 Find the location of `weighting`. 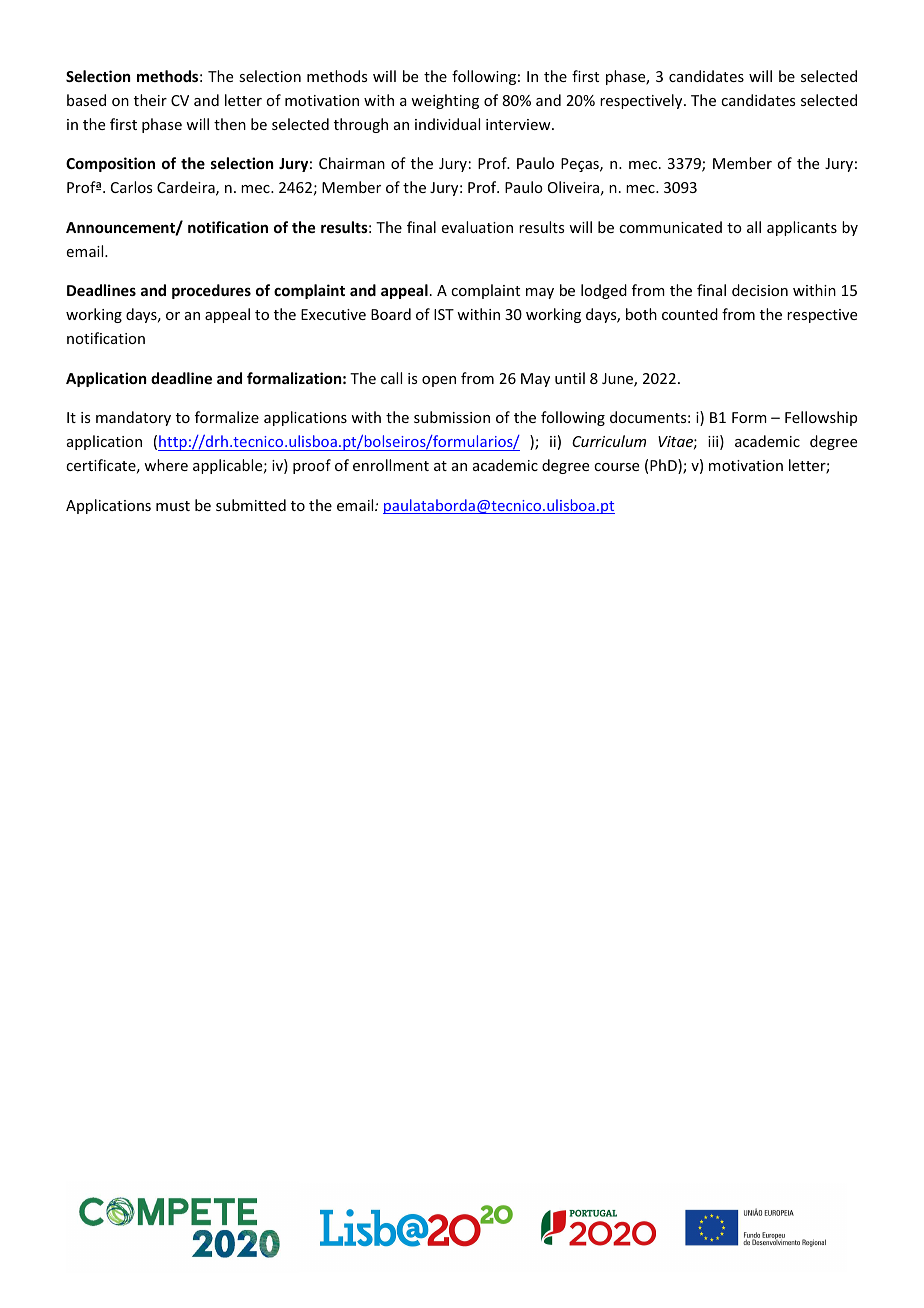

weighting is located at coordinates (445, 101).
